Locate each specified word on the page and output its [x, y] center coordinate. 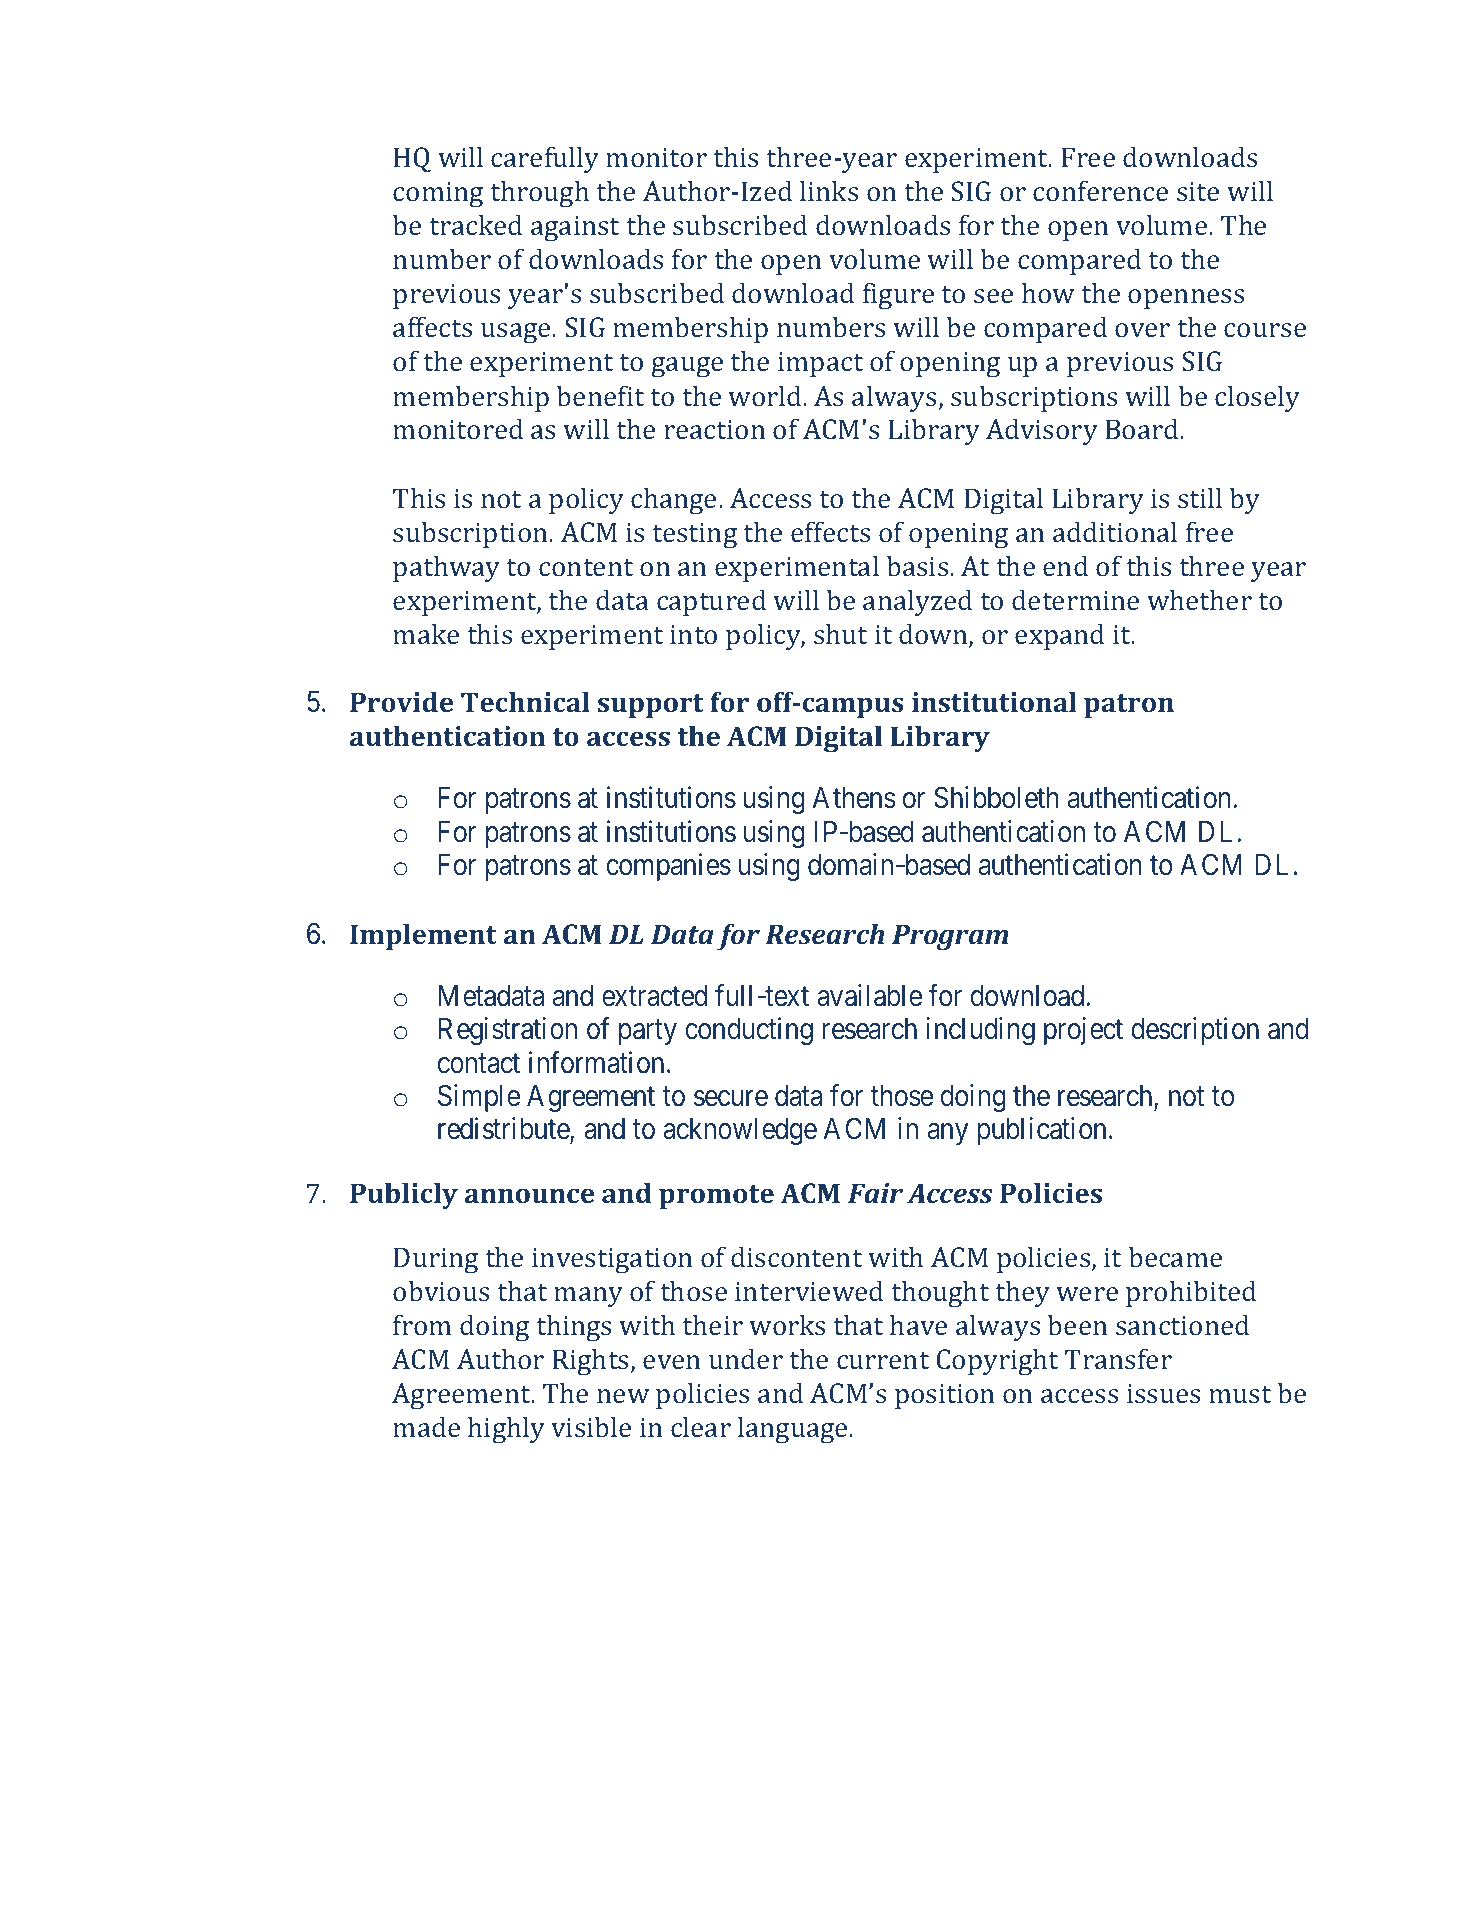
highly [506, 1430]
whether [1199, 599]
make [426, 633]
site [1198, 191]
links [829, 190]
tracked [475, 224]
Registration [508, 1031]
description [1195, 1031]
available [869, 995]
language [794, 1430]
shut [840, 633]
